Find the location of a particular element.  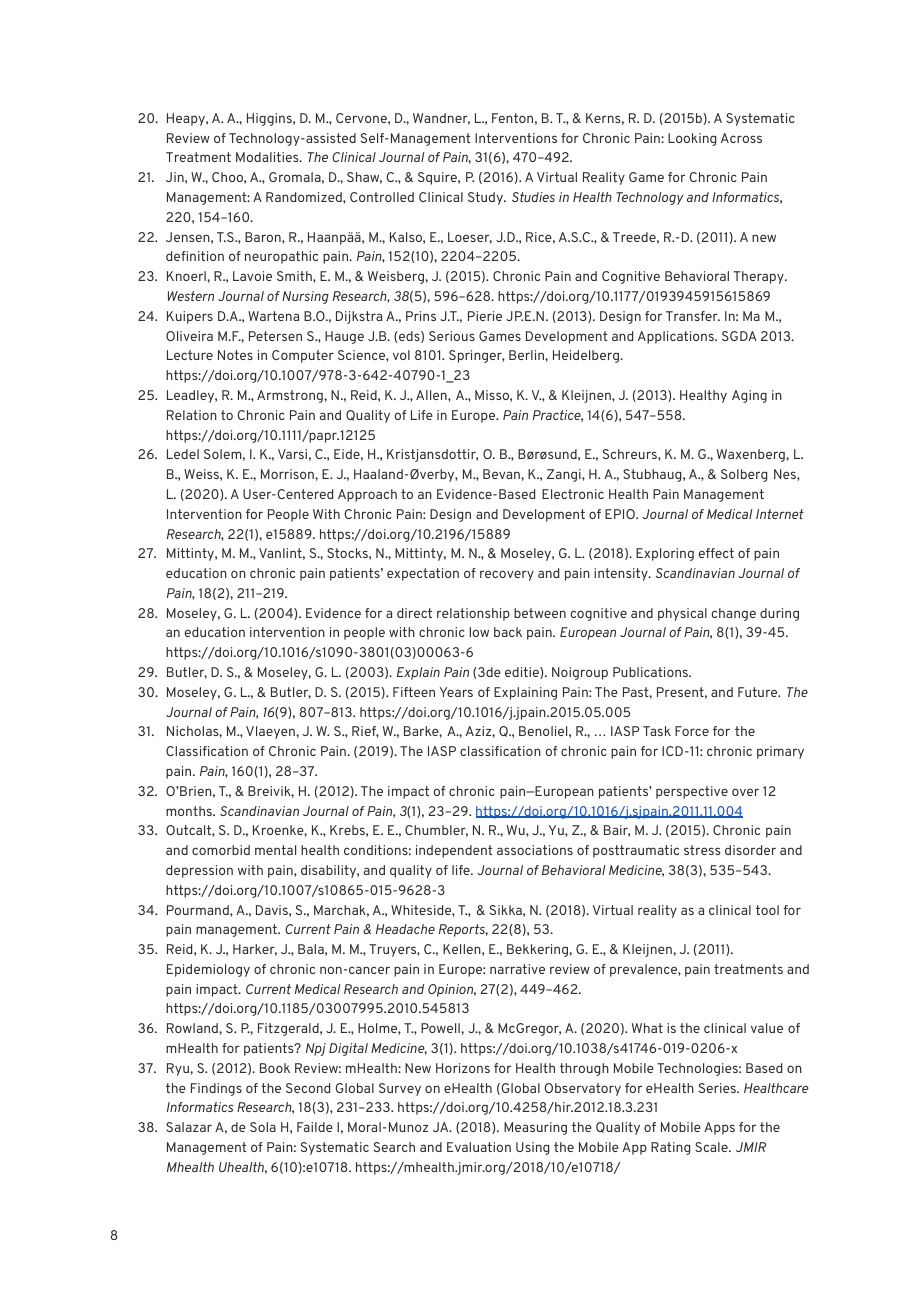

Morrison is located at coordinates (288, 474).
